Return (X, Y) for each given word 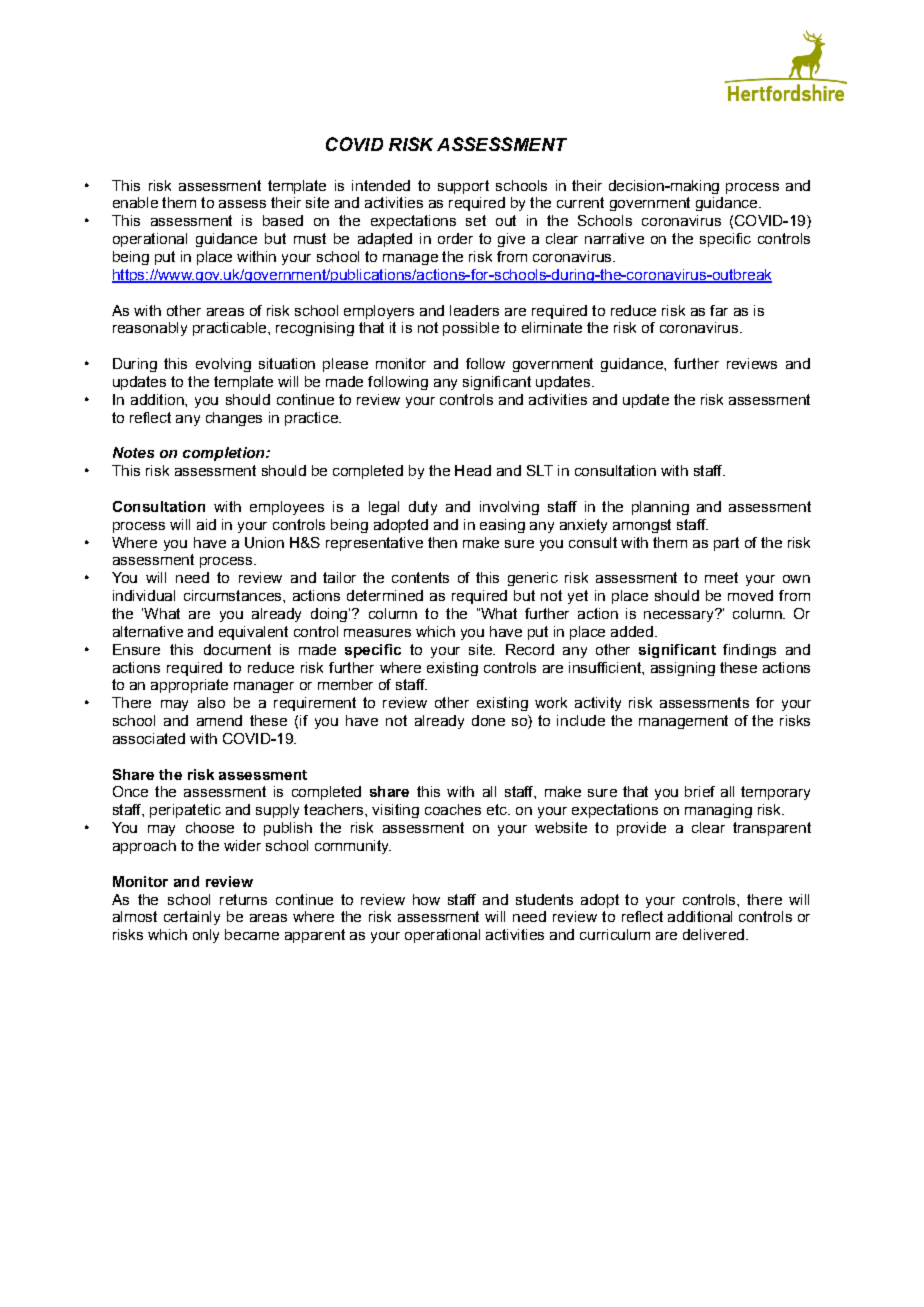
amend (219, 720)
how (426, 899)
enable (135, 202)
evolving (223, 365)
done (488, 720)
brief (700, 791)
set (476, 220)
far (719, 310)
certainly (192, 918)
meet (721, 577)
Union (264, 542)
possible (471, 329)
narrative (614, 238)
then (442, 542)
